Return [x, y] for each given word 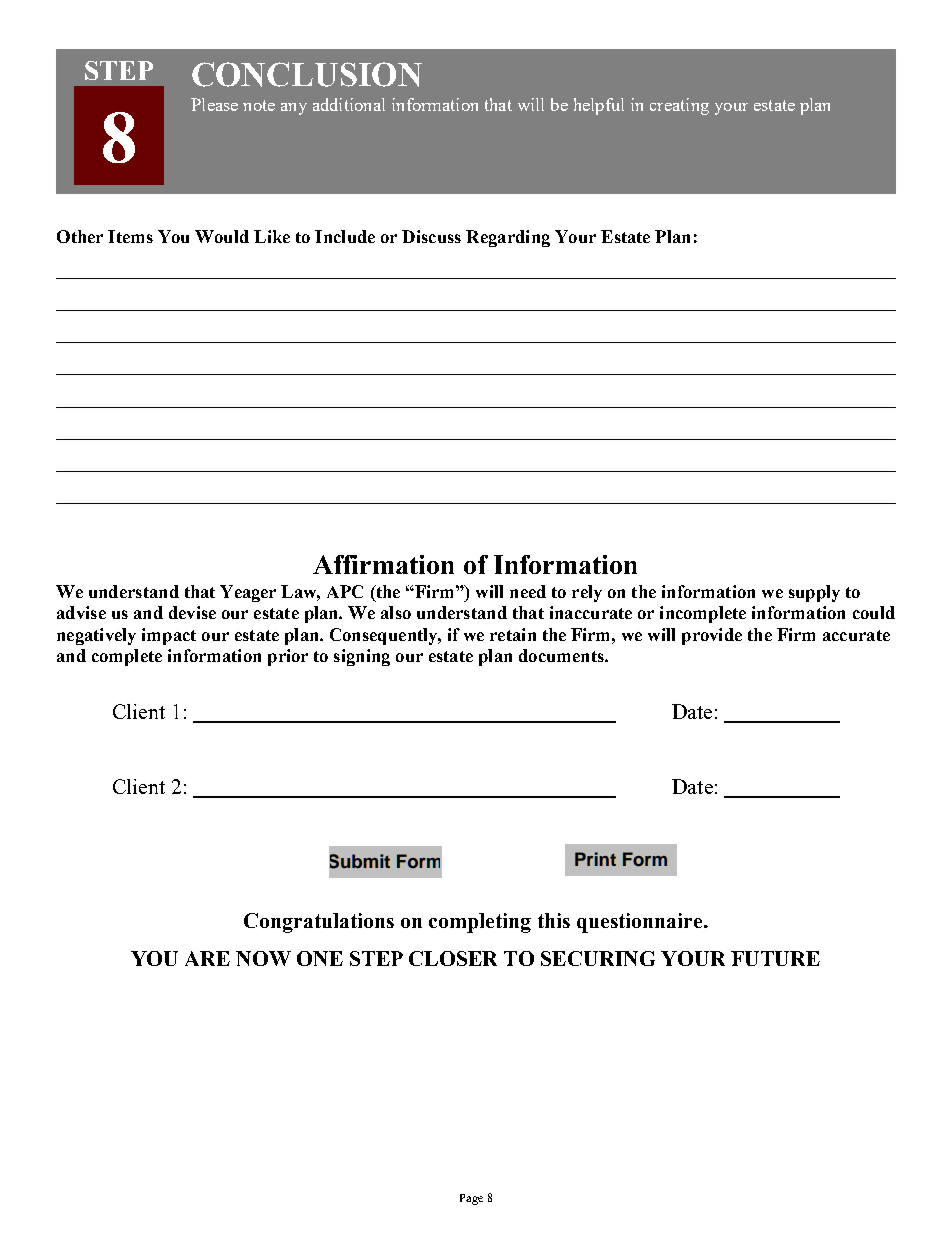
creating [679, 106]
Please [214, 104]
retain [513, 634]
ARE [207, 958]
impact [169, 636]
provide [712, 636]
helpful [599, 106]
